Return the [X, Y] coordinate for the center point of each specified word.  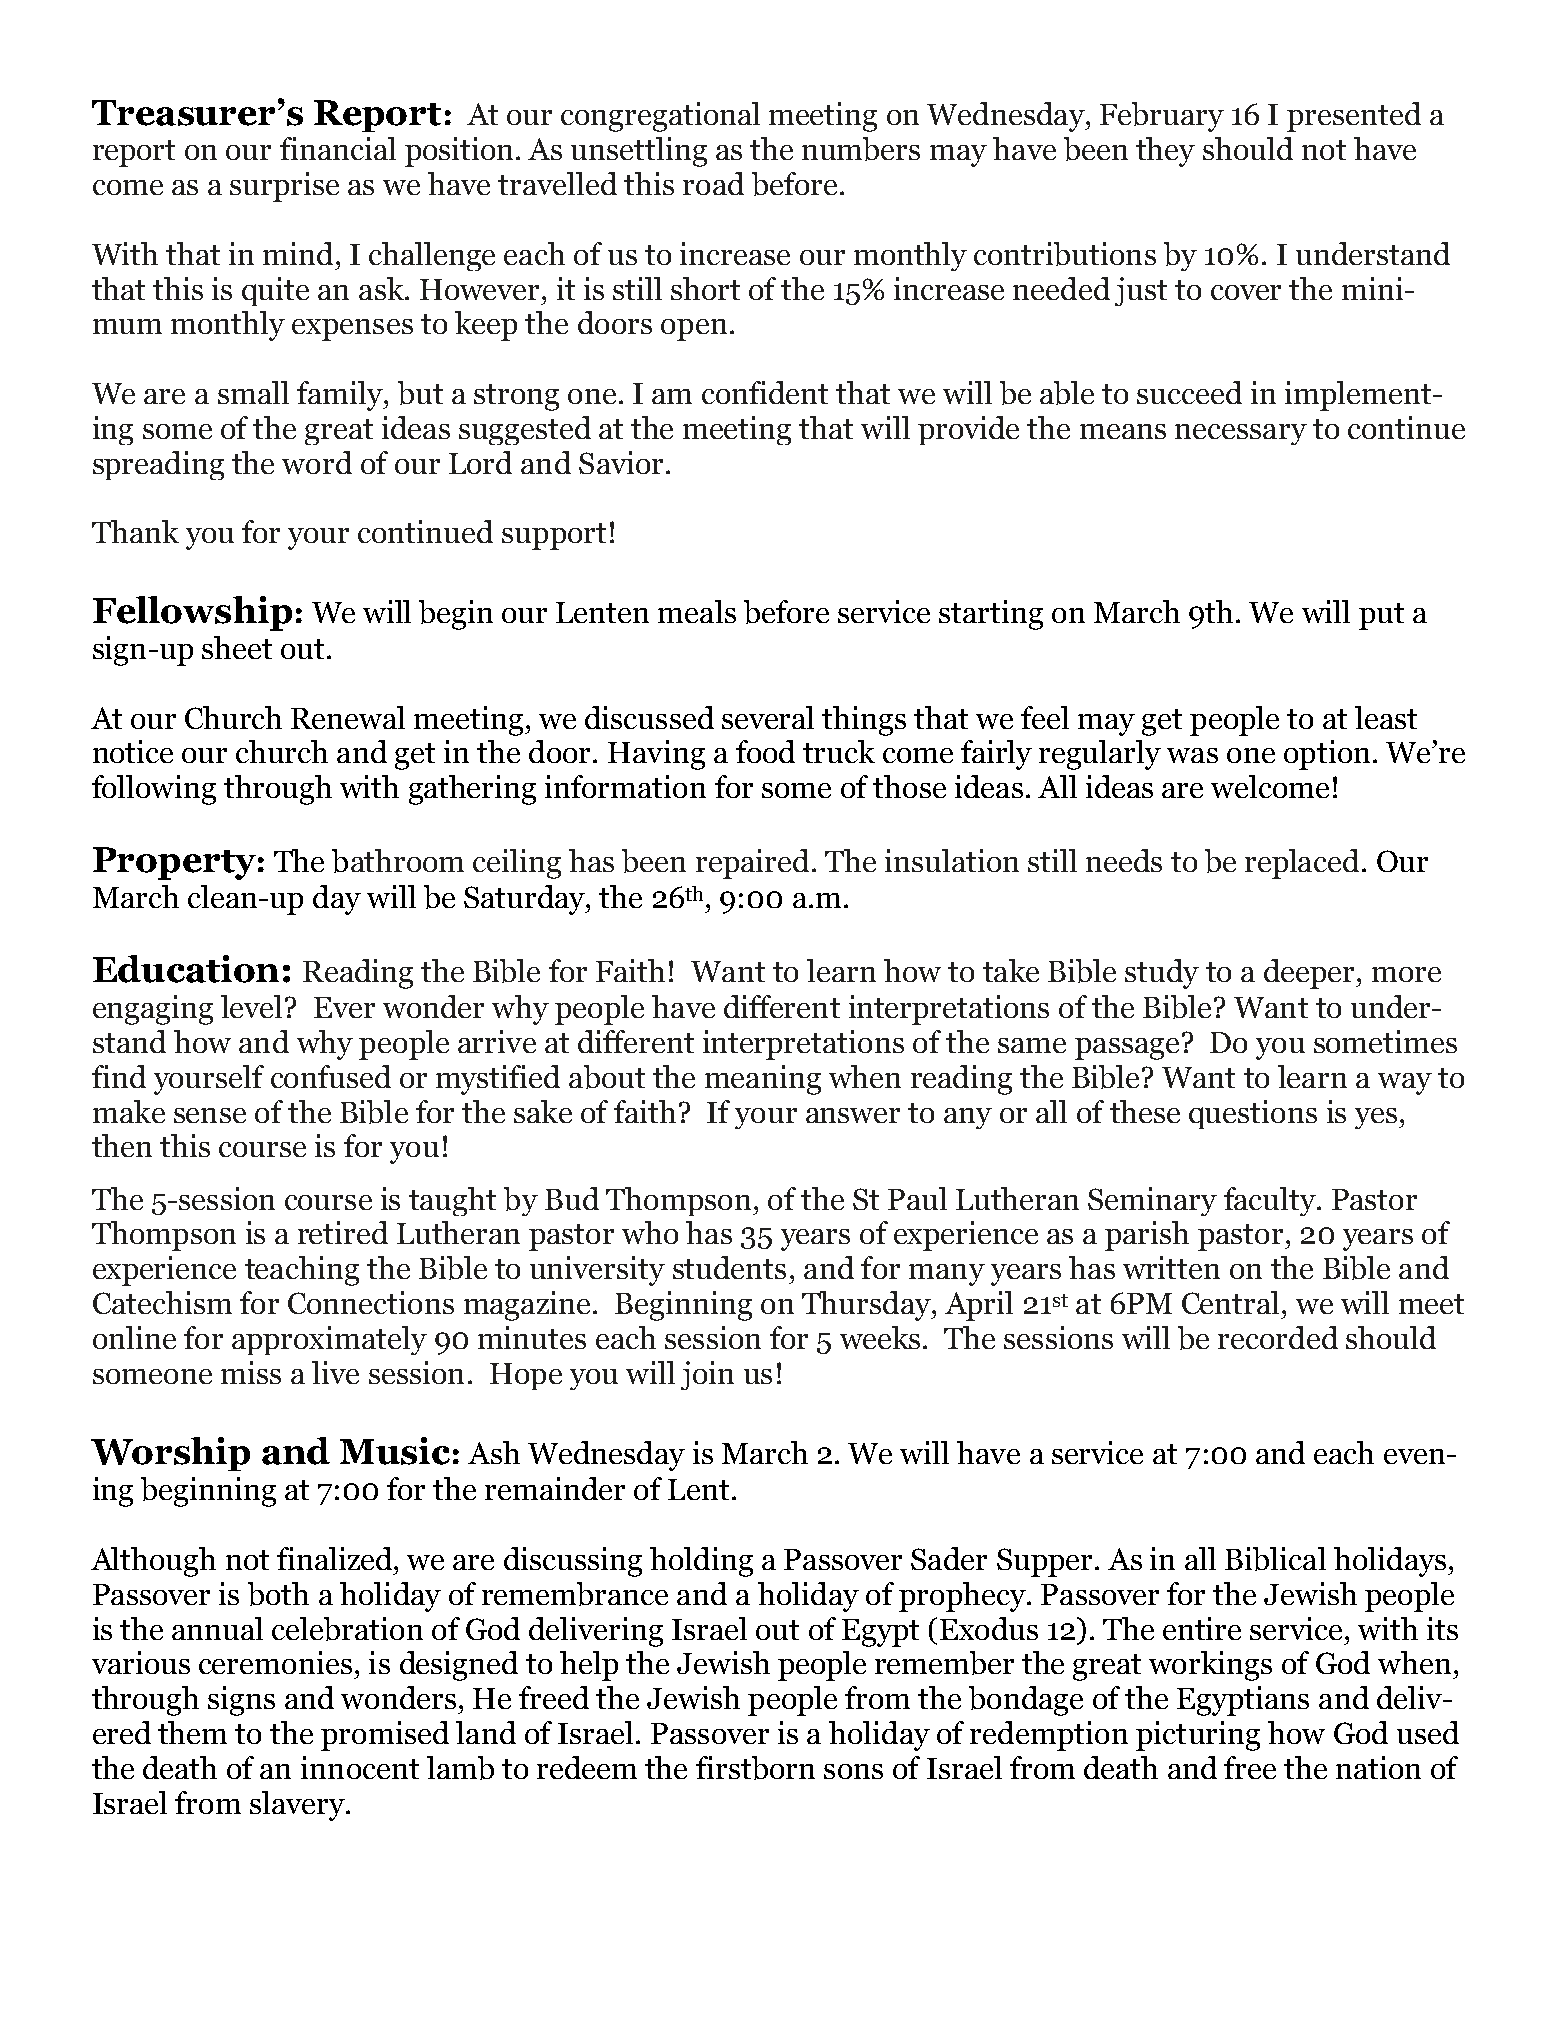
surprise [284, 187]
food [765, 751]
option [1327, 755]
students [729, 1267]
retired [343, 1232]
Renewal [348, 717]
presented [1354, 117]
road [713, 183]
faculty [1271, 1201]
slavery [298, 1806]
